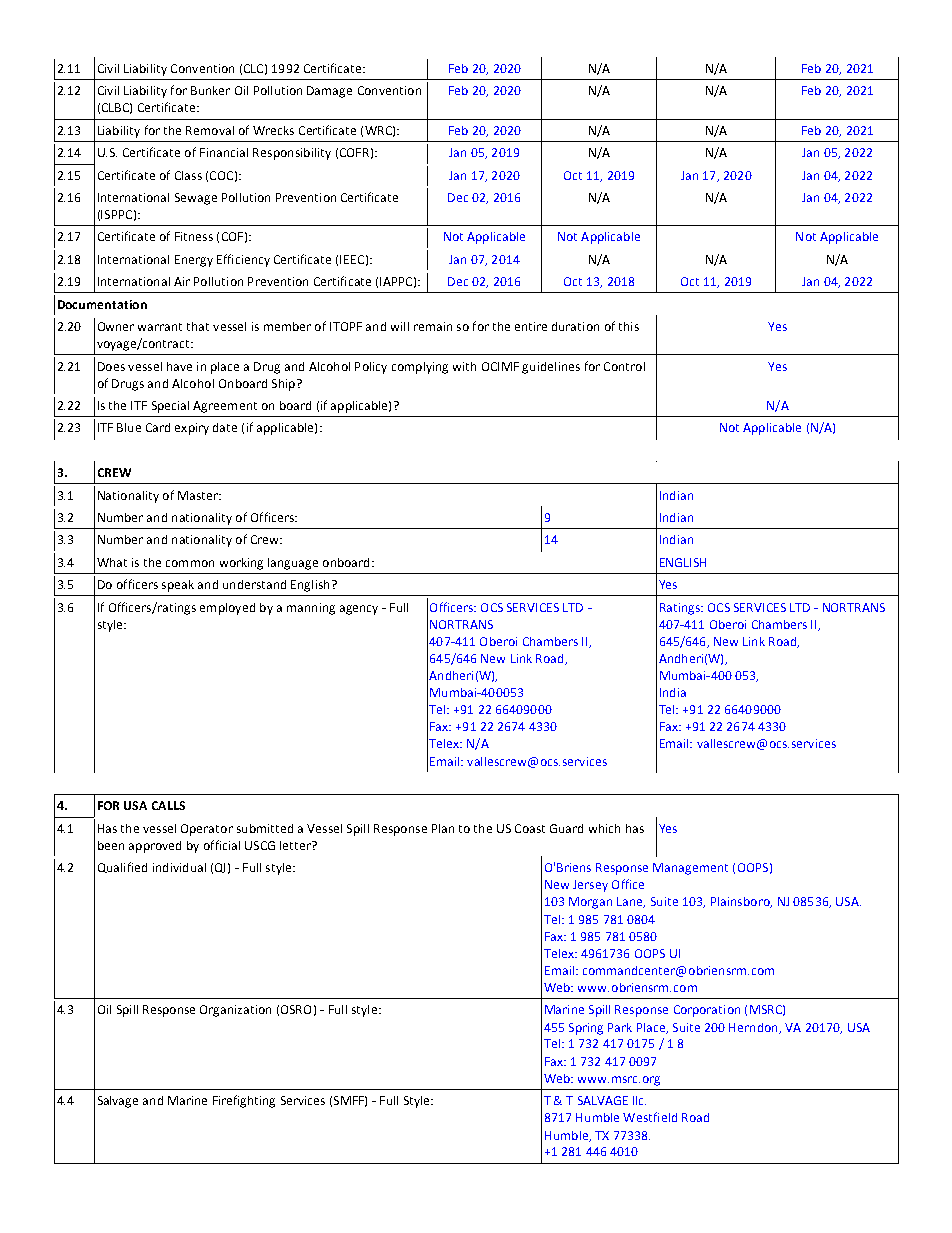 The width and height of the screenshot is (952, 1233). What do you see at coordinates (210, 130) in the screenshot?
I see `Removal` at bounding box center [210, 130].
